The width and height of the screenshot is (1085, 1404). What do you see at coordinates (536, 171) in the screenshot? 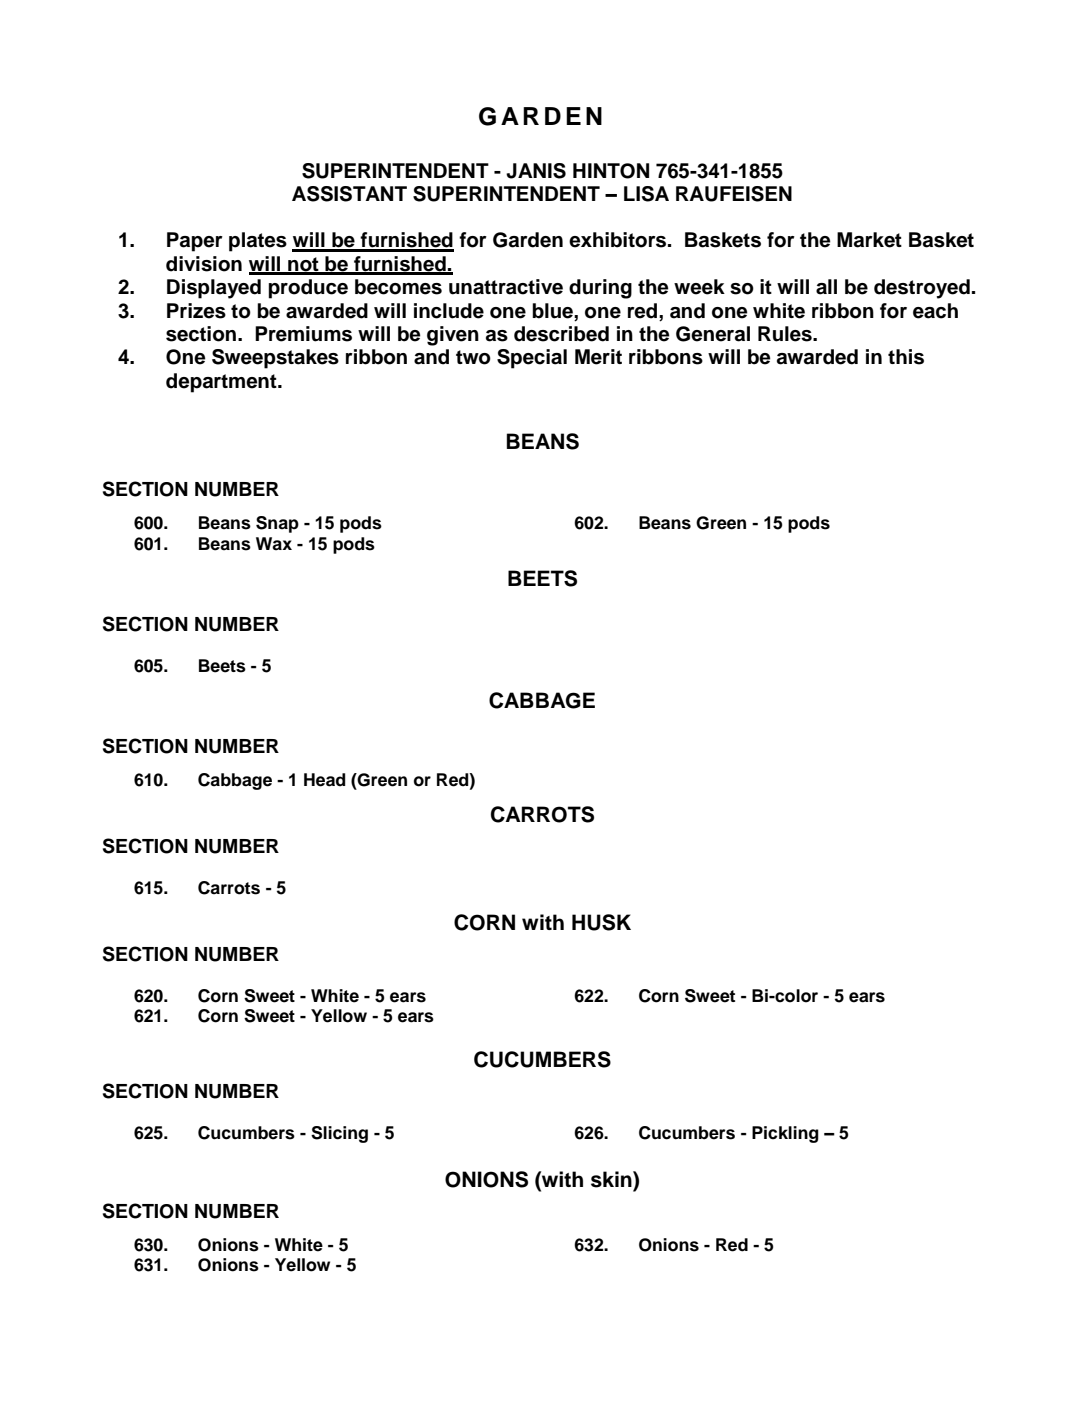
I see `JANIS` at bounding box center [536, 171].
